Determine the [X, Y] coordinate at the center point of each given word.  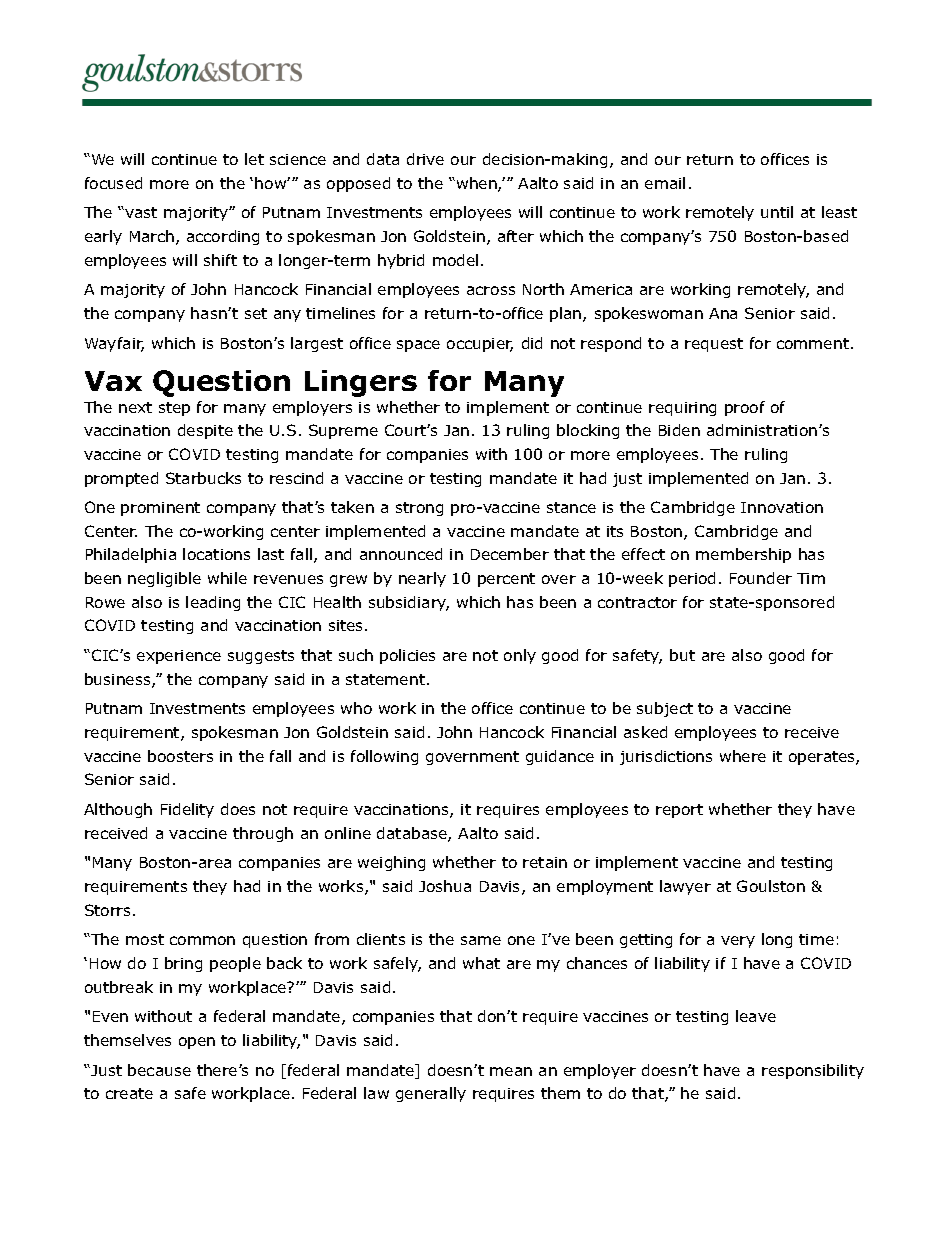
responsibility [813, 1071]
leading [213, 603]
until [777, 212]
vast [140, 212]
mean [511, 1071]
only [520, 656]
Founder [761, 578]
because [159, 1070]
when [476, 184]
